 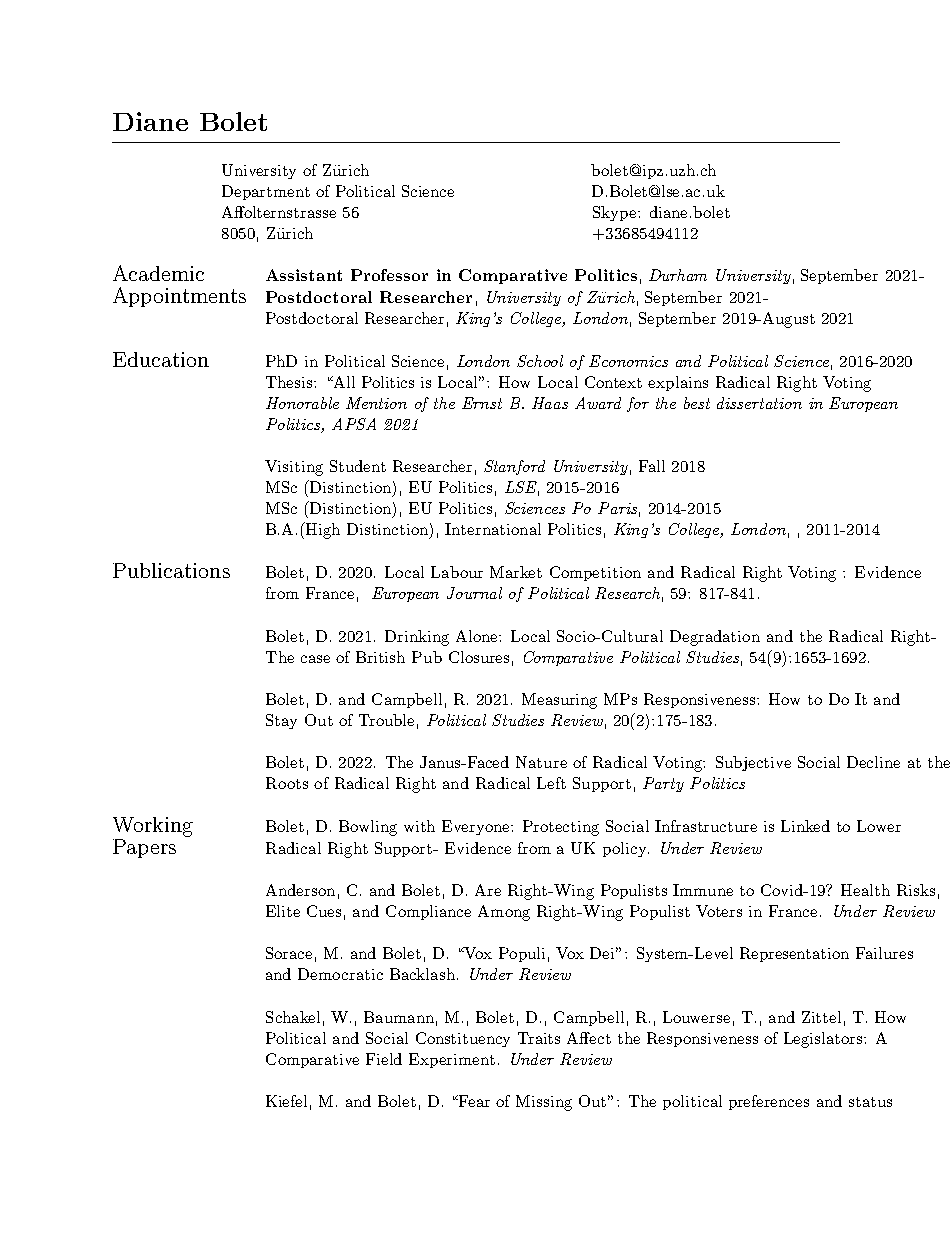 What do you see at coordinates (287, 783) in the screenshot?
I see `Roots` at bounding box center [287, 783].
